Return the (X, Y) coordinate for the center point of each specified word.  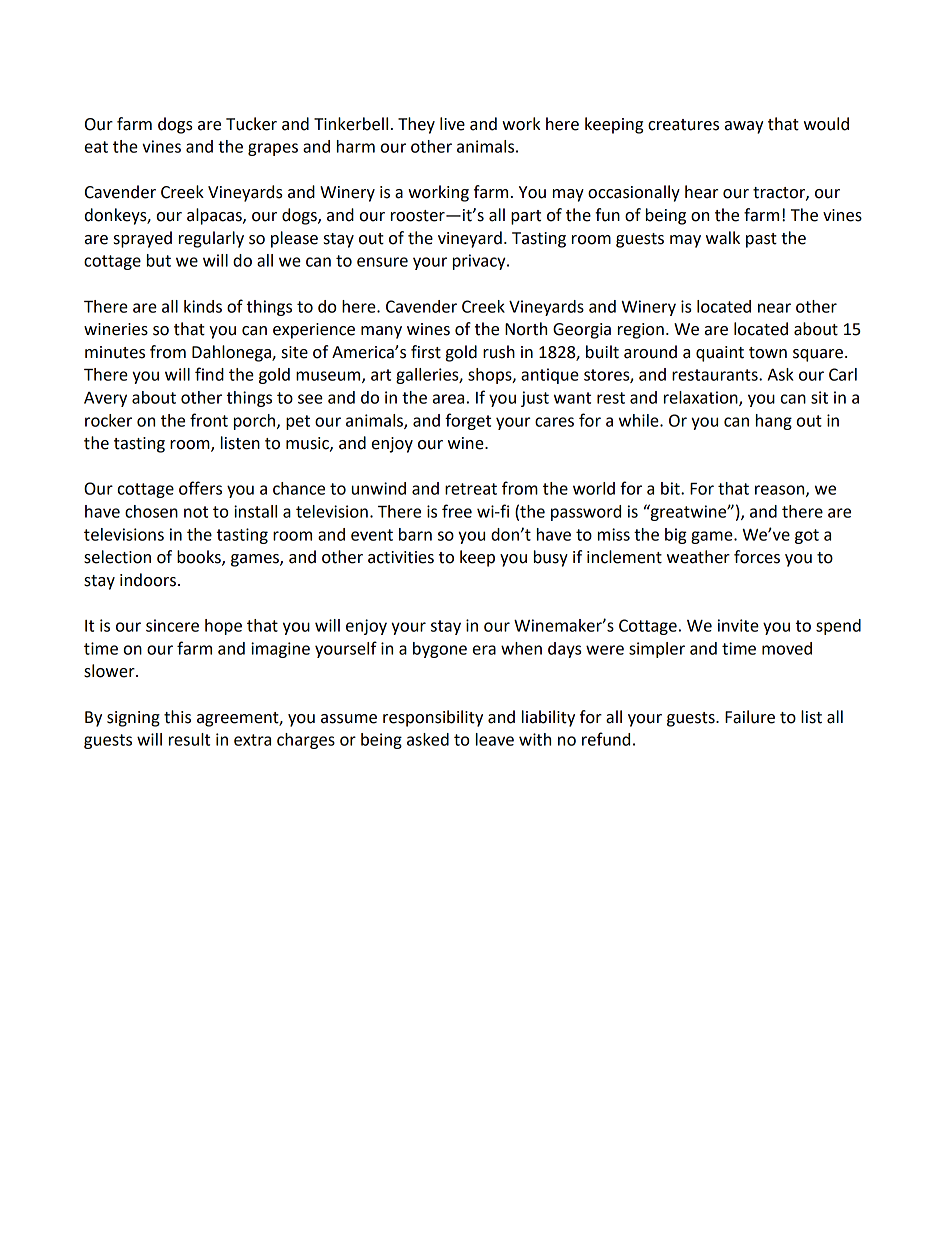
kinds (203, 306)
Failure (750, 717)
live (452, 124)
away (744, 127)
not (196, 512)
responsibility (433, 718)
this (177, 717)
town (768, 353)
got (807, 536)
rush (499, 352)
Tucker (251, 124)
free (457, 511)
